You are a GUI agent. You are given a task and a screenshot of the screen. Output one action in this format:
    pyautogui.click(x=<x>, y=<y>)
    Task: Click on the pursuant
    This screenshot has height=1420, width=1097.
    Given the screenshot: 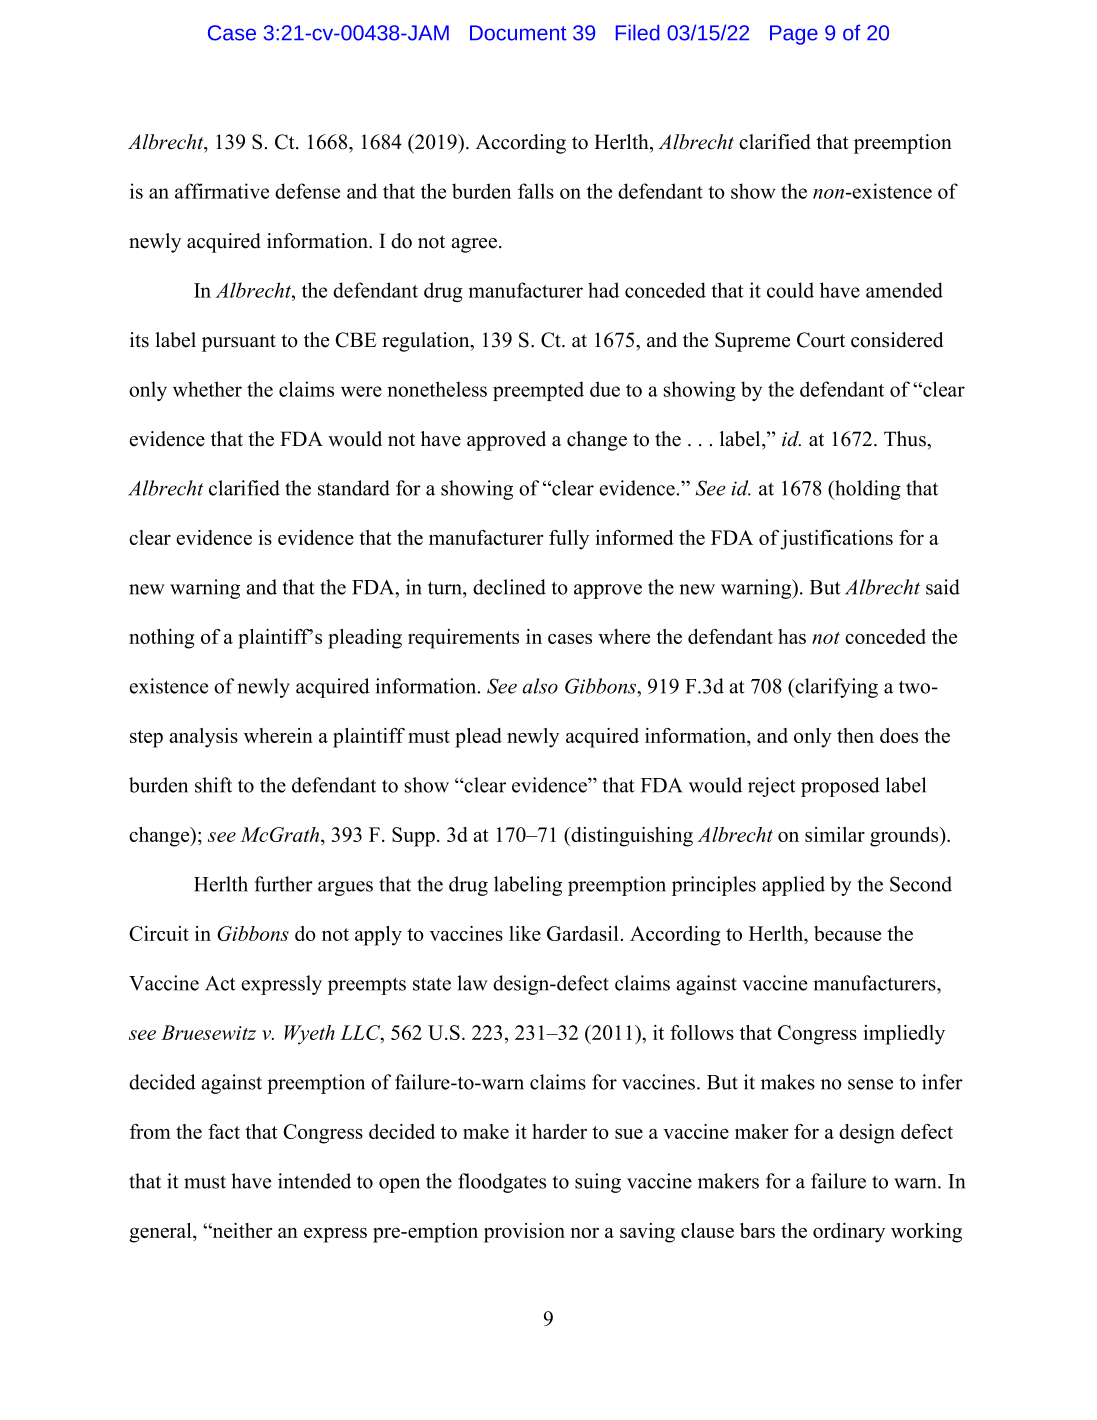 What is the action you would take?
    pyautogui.click(x=239, y=343)
